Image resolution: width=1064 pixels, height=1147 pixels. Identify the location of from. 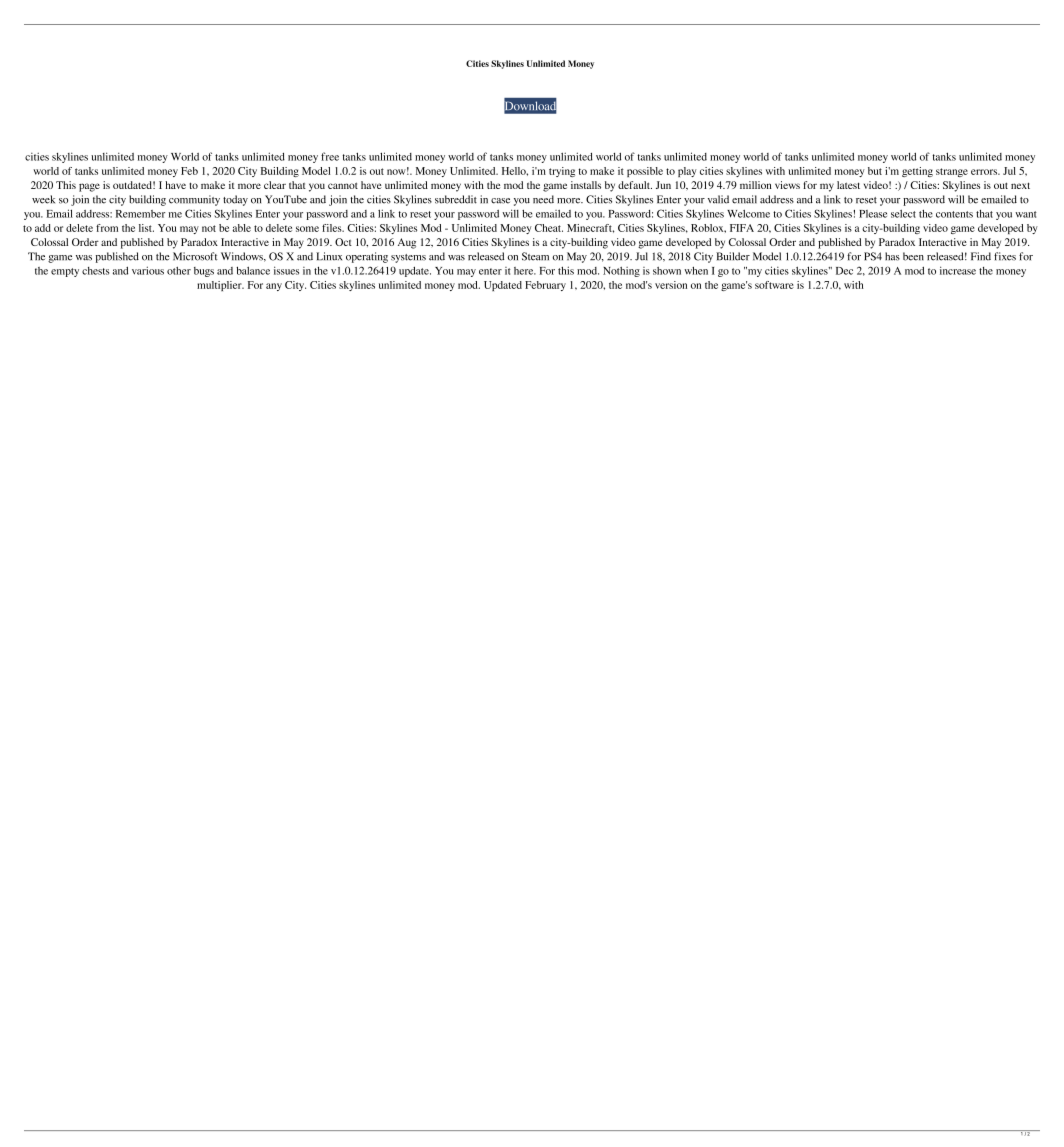
(107, 228).
